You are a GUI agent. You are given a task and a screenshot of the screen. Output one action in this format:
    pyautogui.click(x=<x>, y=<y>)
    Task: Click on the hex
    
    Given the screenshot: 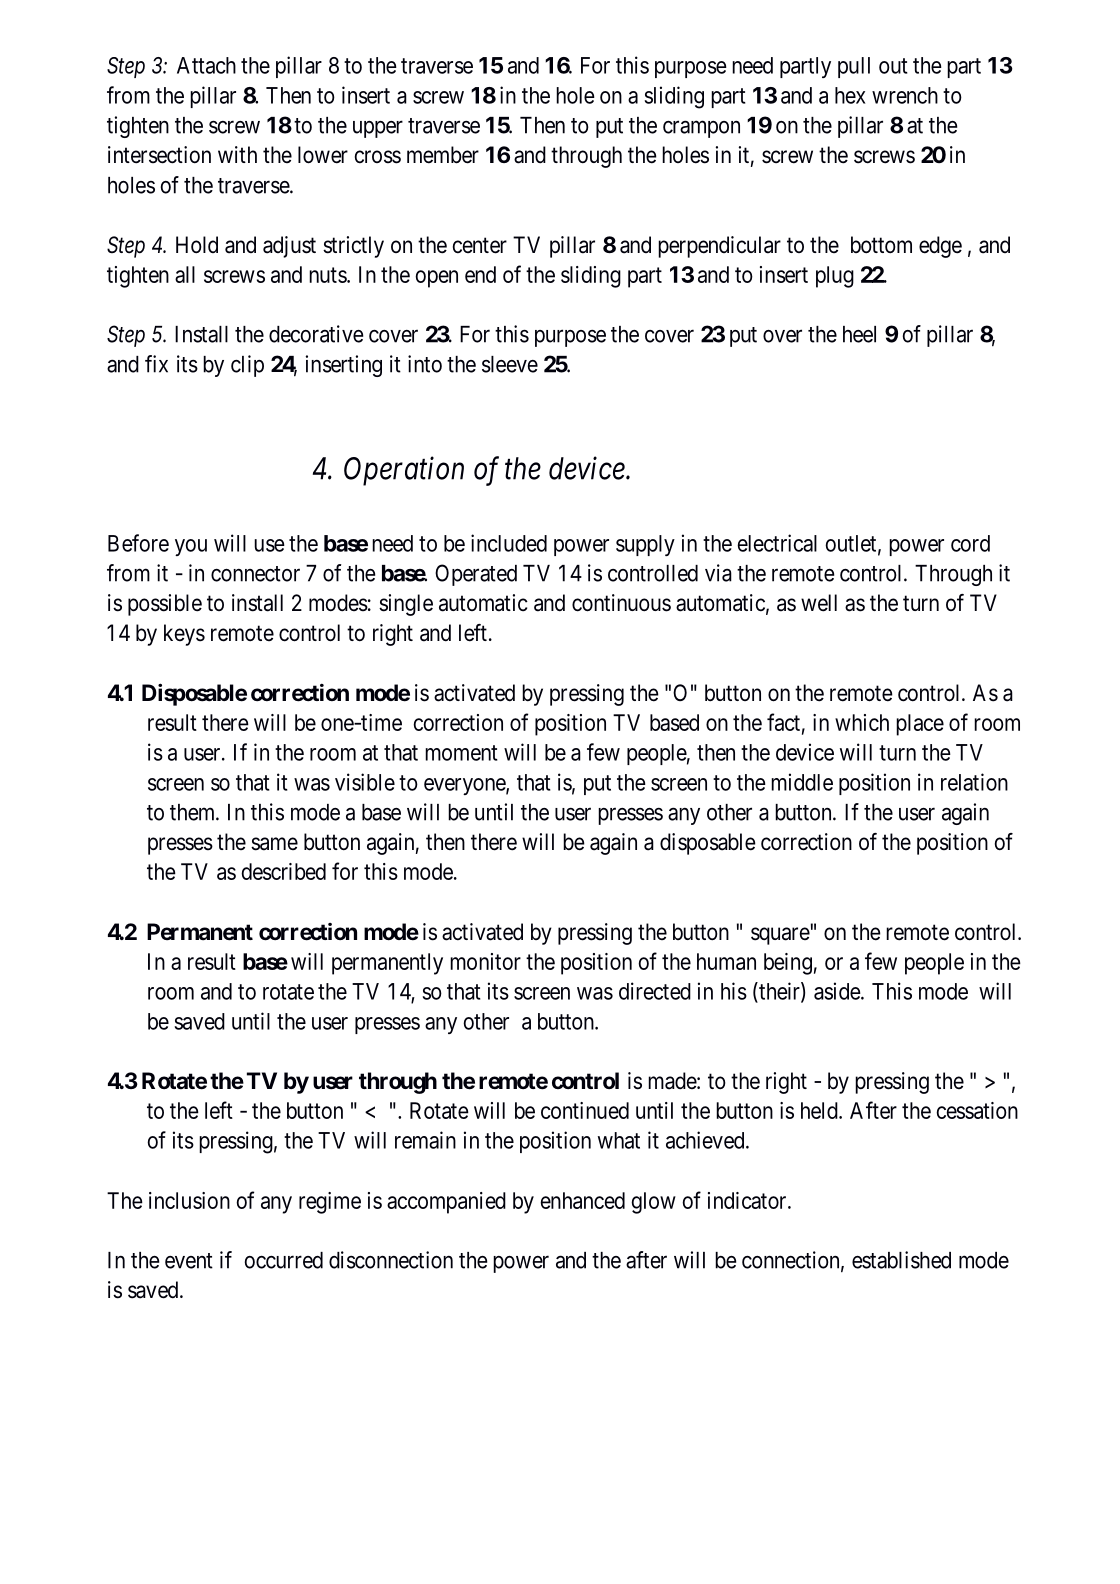 What is the action you would take?
    pyautogui.click(x=850, y=95)
